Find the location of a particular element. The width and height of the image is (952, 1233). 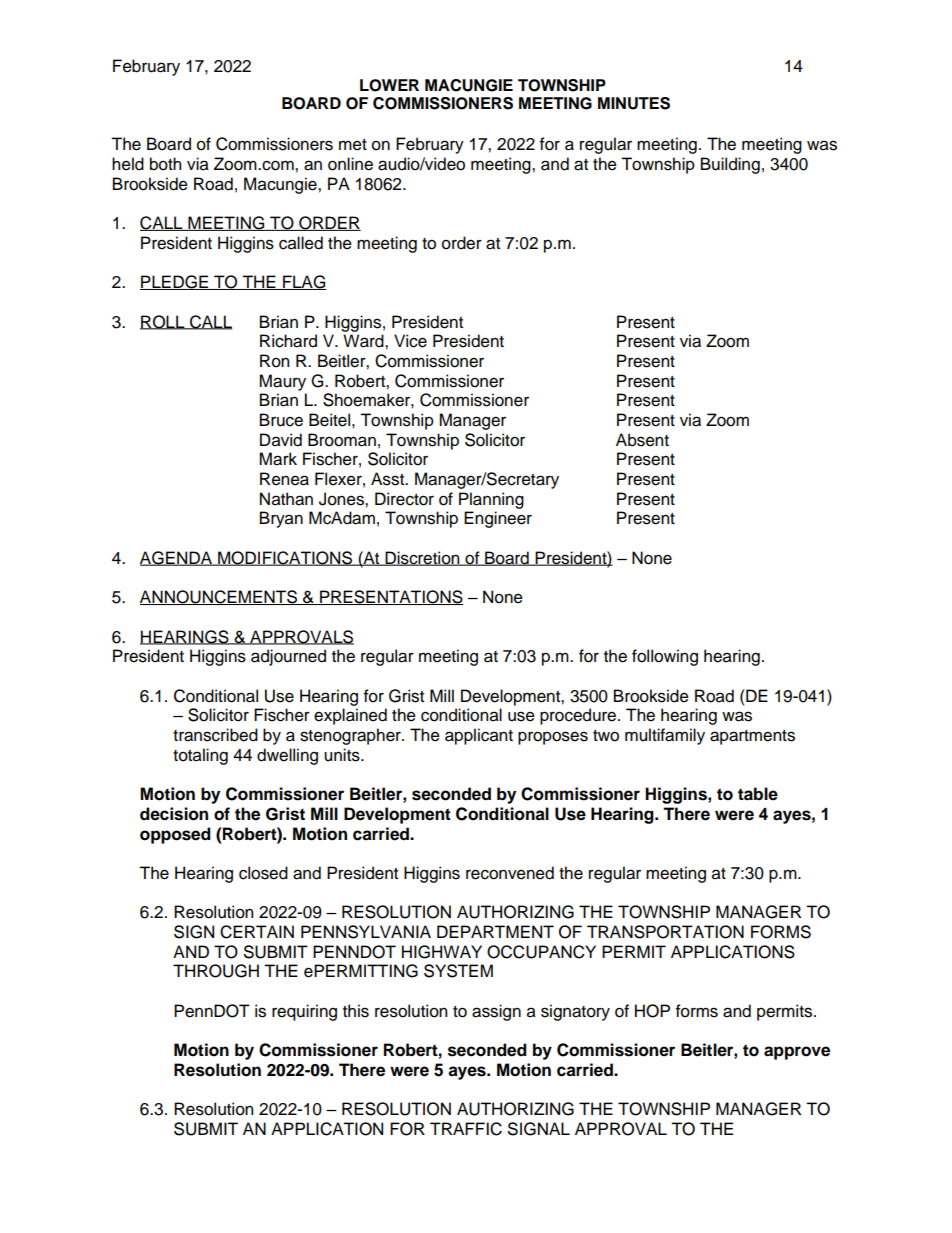

LOWER is located at coordinates (389, 85).
